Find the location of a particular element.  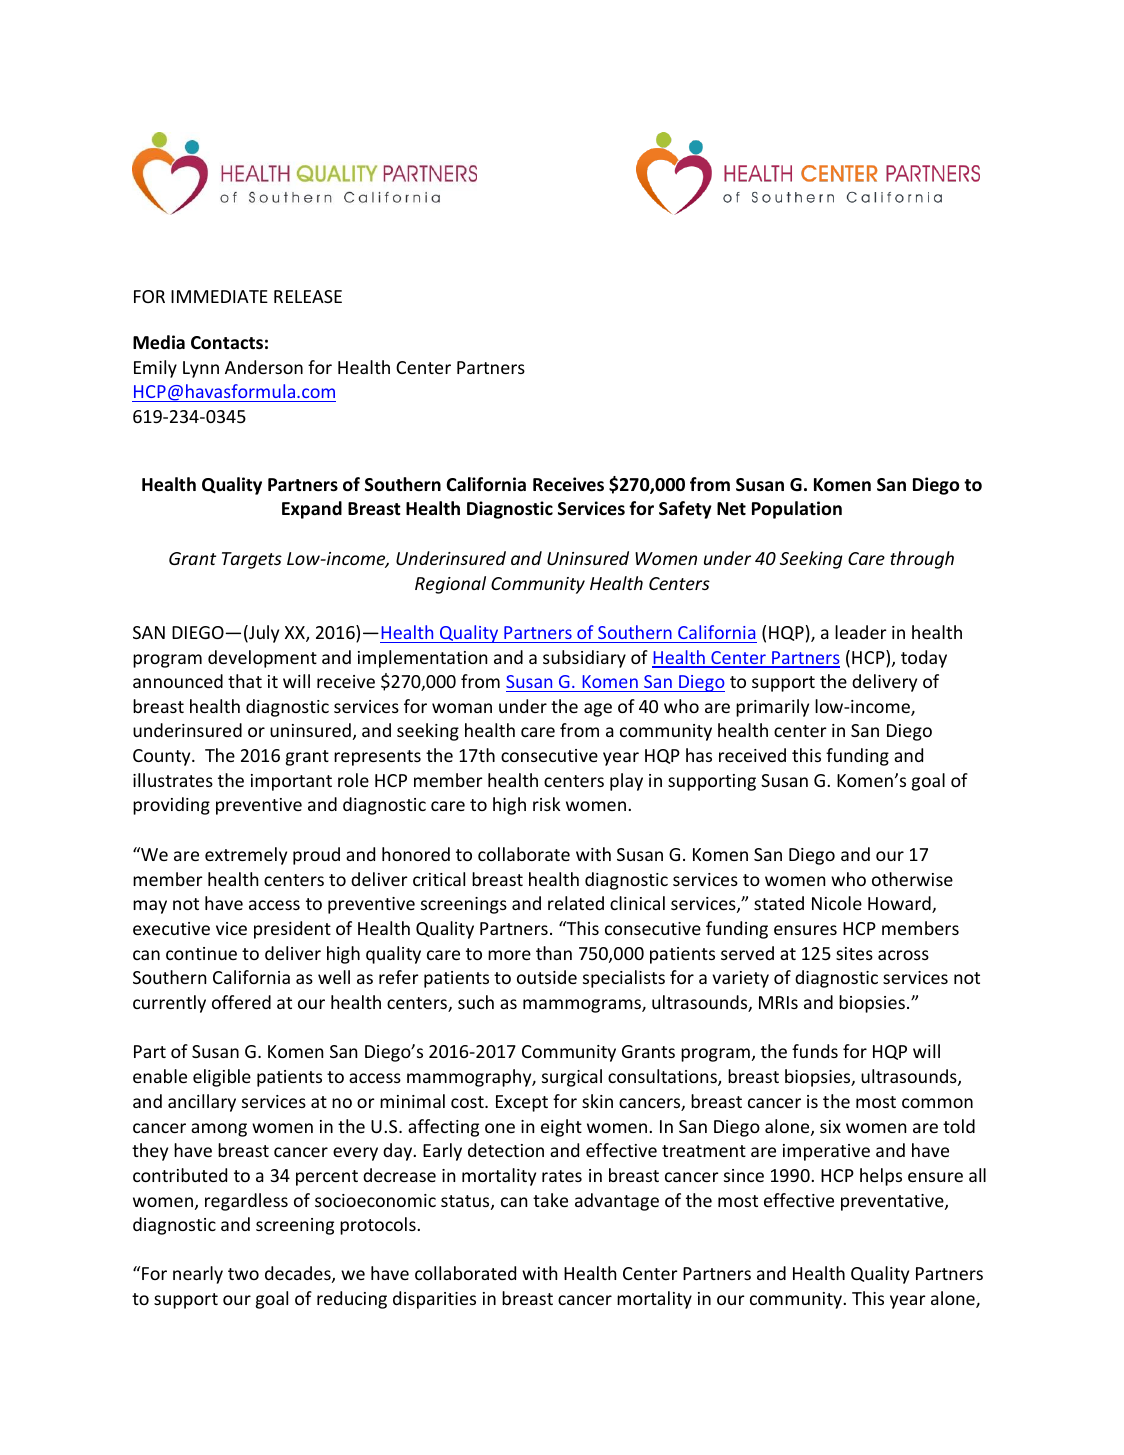

RELEASE is located at coordinates (308, 296).
